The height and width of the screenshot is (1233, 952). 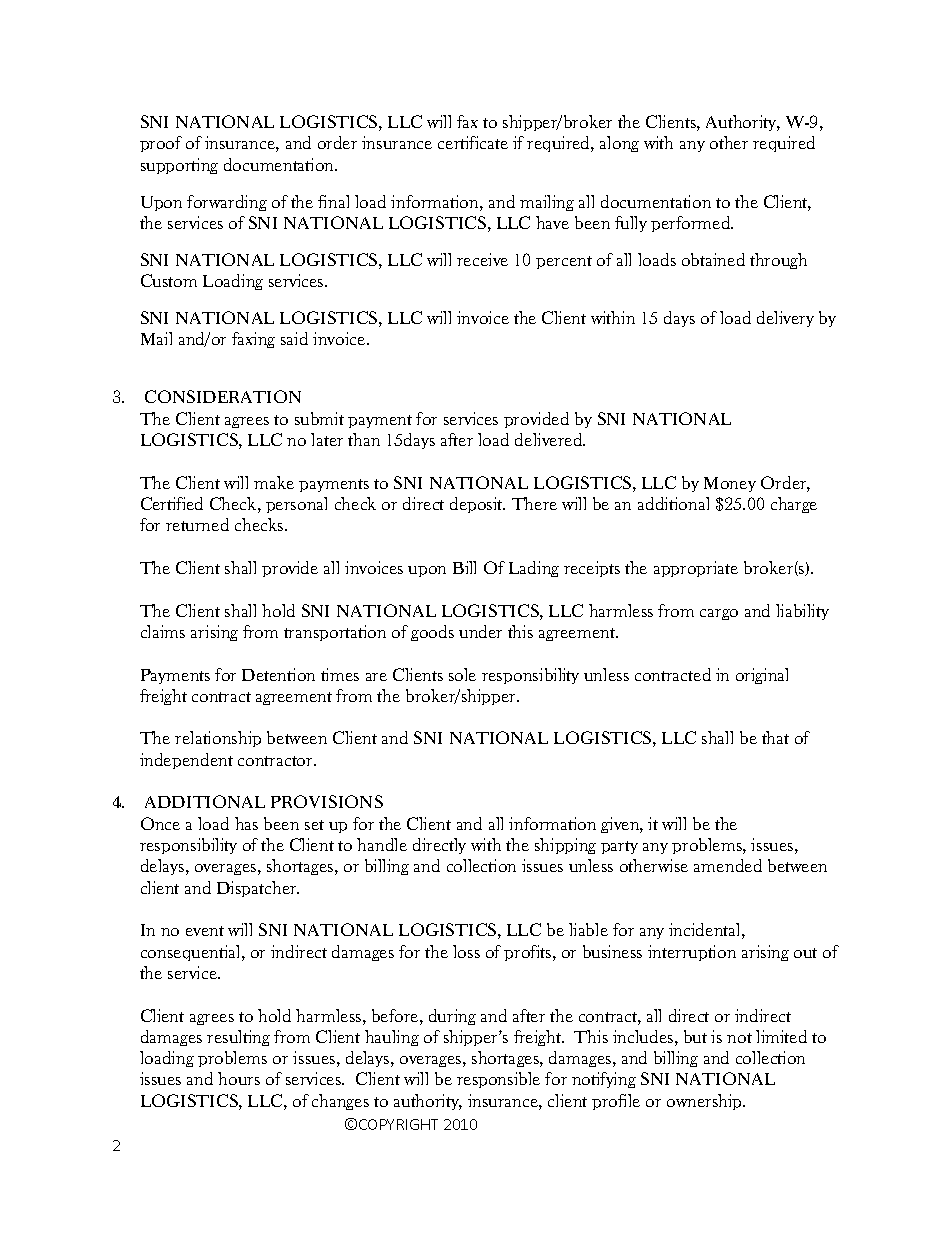 What do you see at coordinates (696, 569) in the screenshot?
I see `appropriate` at bounding box center [696, 569].
